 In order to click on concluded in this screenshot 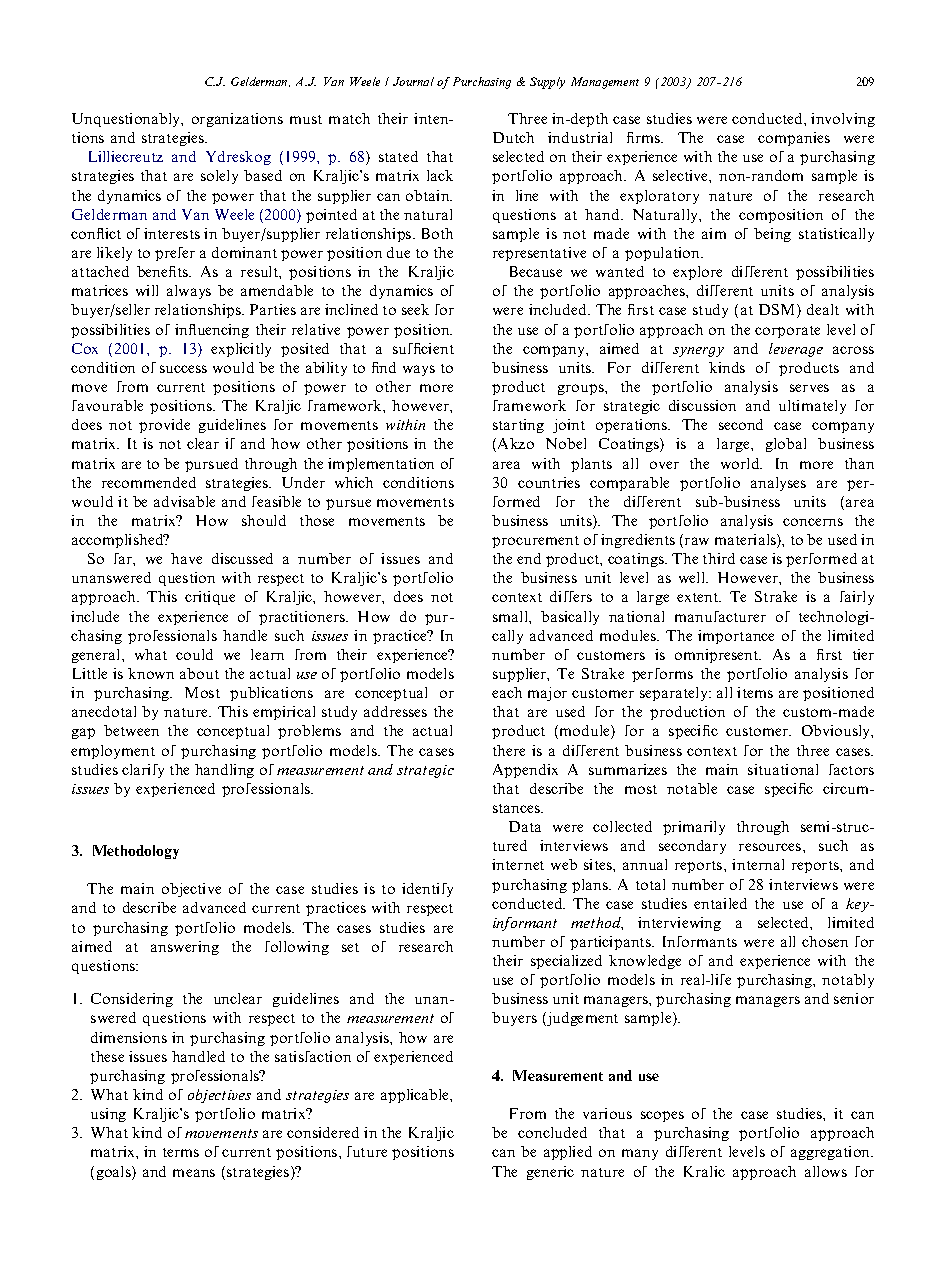, I will do `click(552, 1132)`.
